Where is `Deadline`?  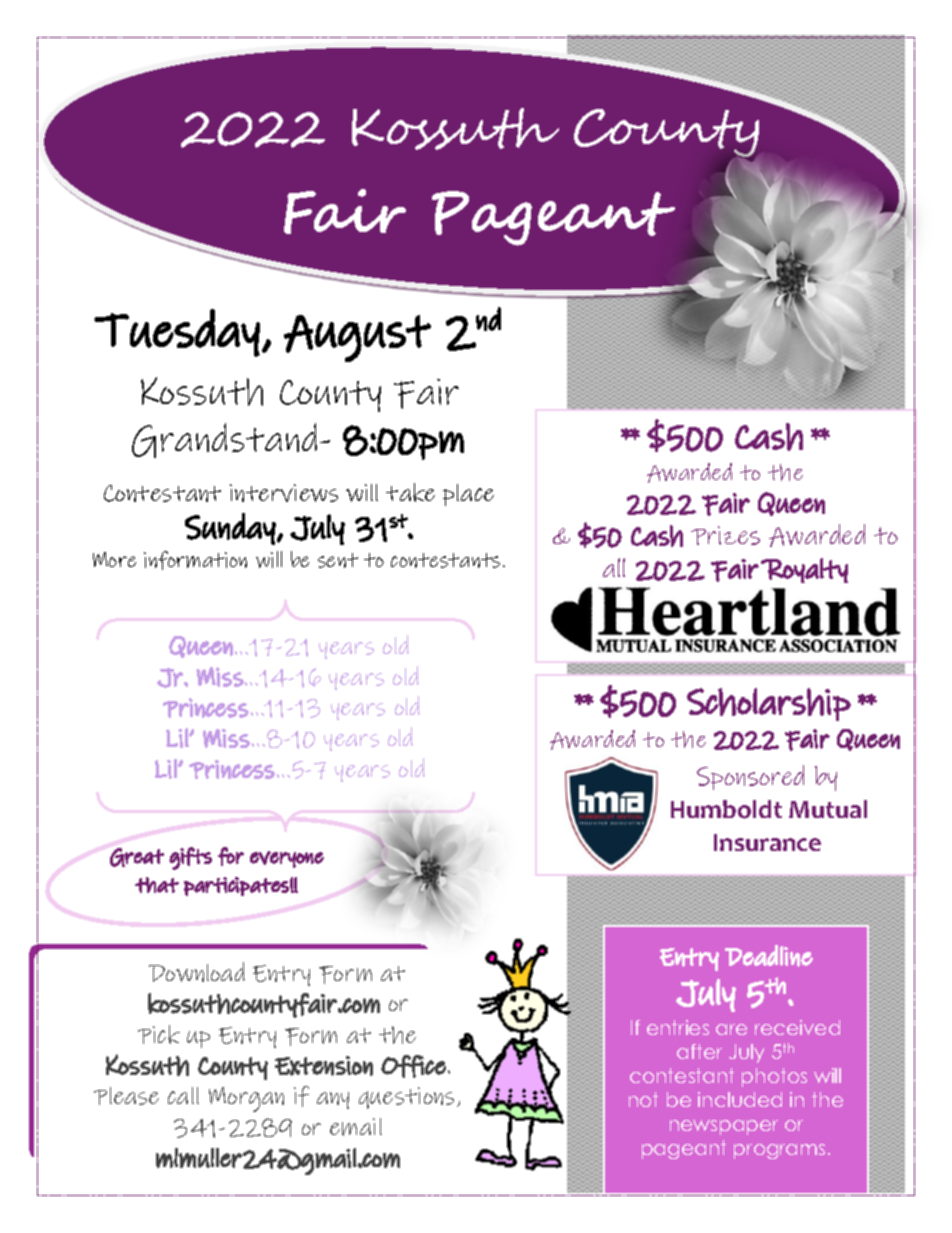 Deadline is located at coordinates (769, 956).
